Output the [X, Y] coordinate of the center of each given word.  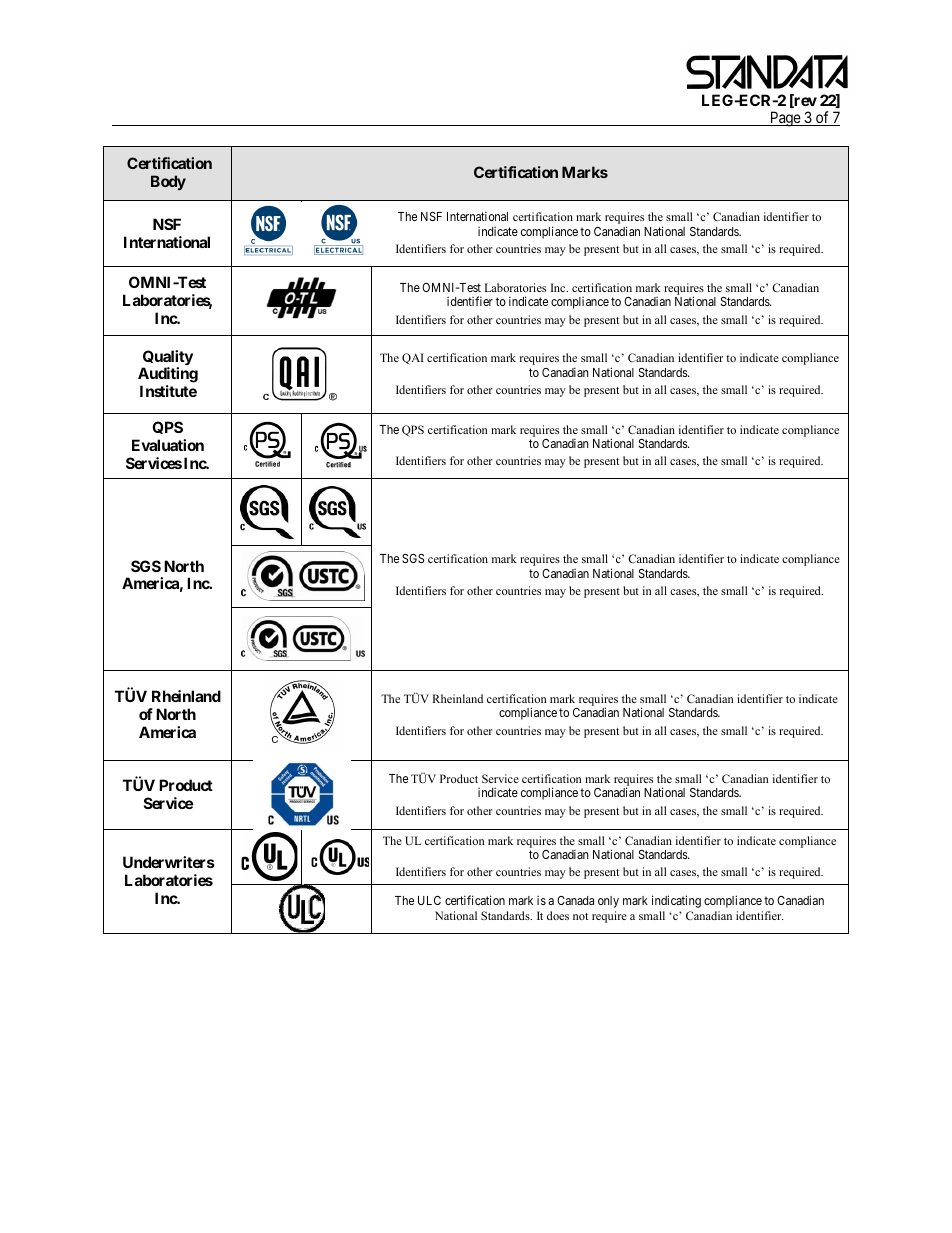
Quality [167, 359]
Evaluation [168, 445]
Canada [575, 900]
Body [168, 182]
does [558, 915]
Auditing [168, 375]
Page [785, 119]
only [608, 902]
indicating [676, 901]
